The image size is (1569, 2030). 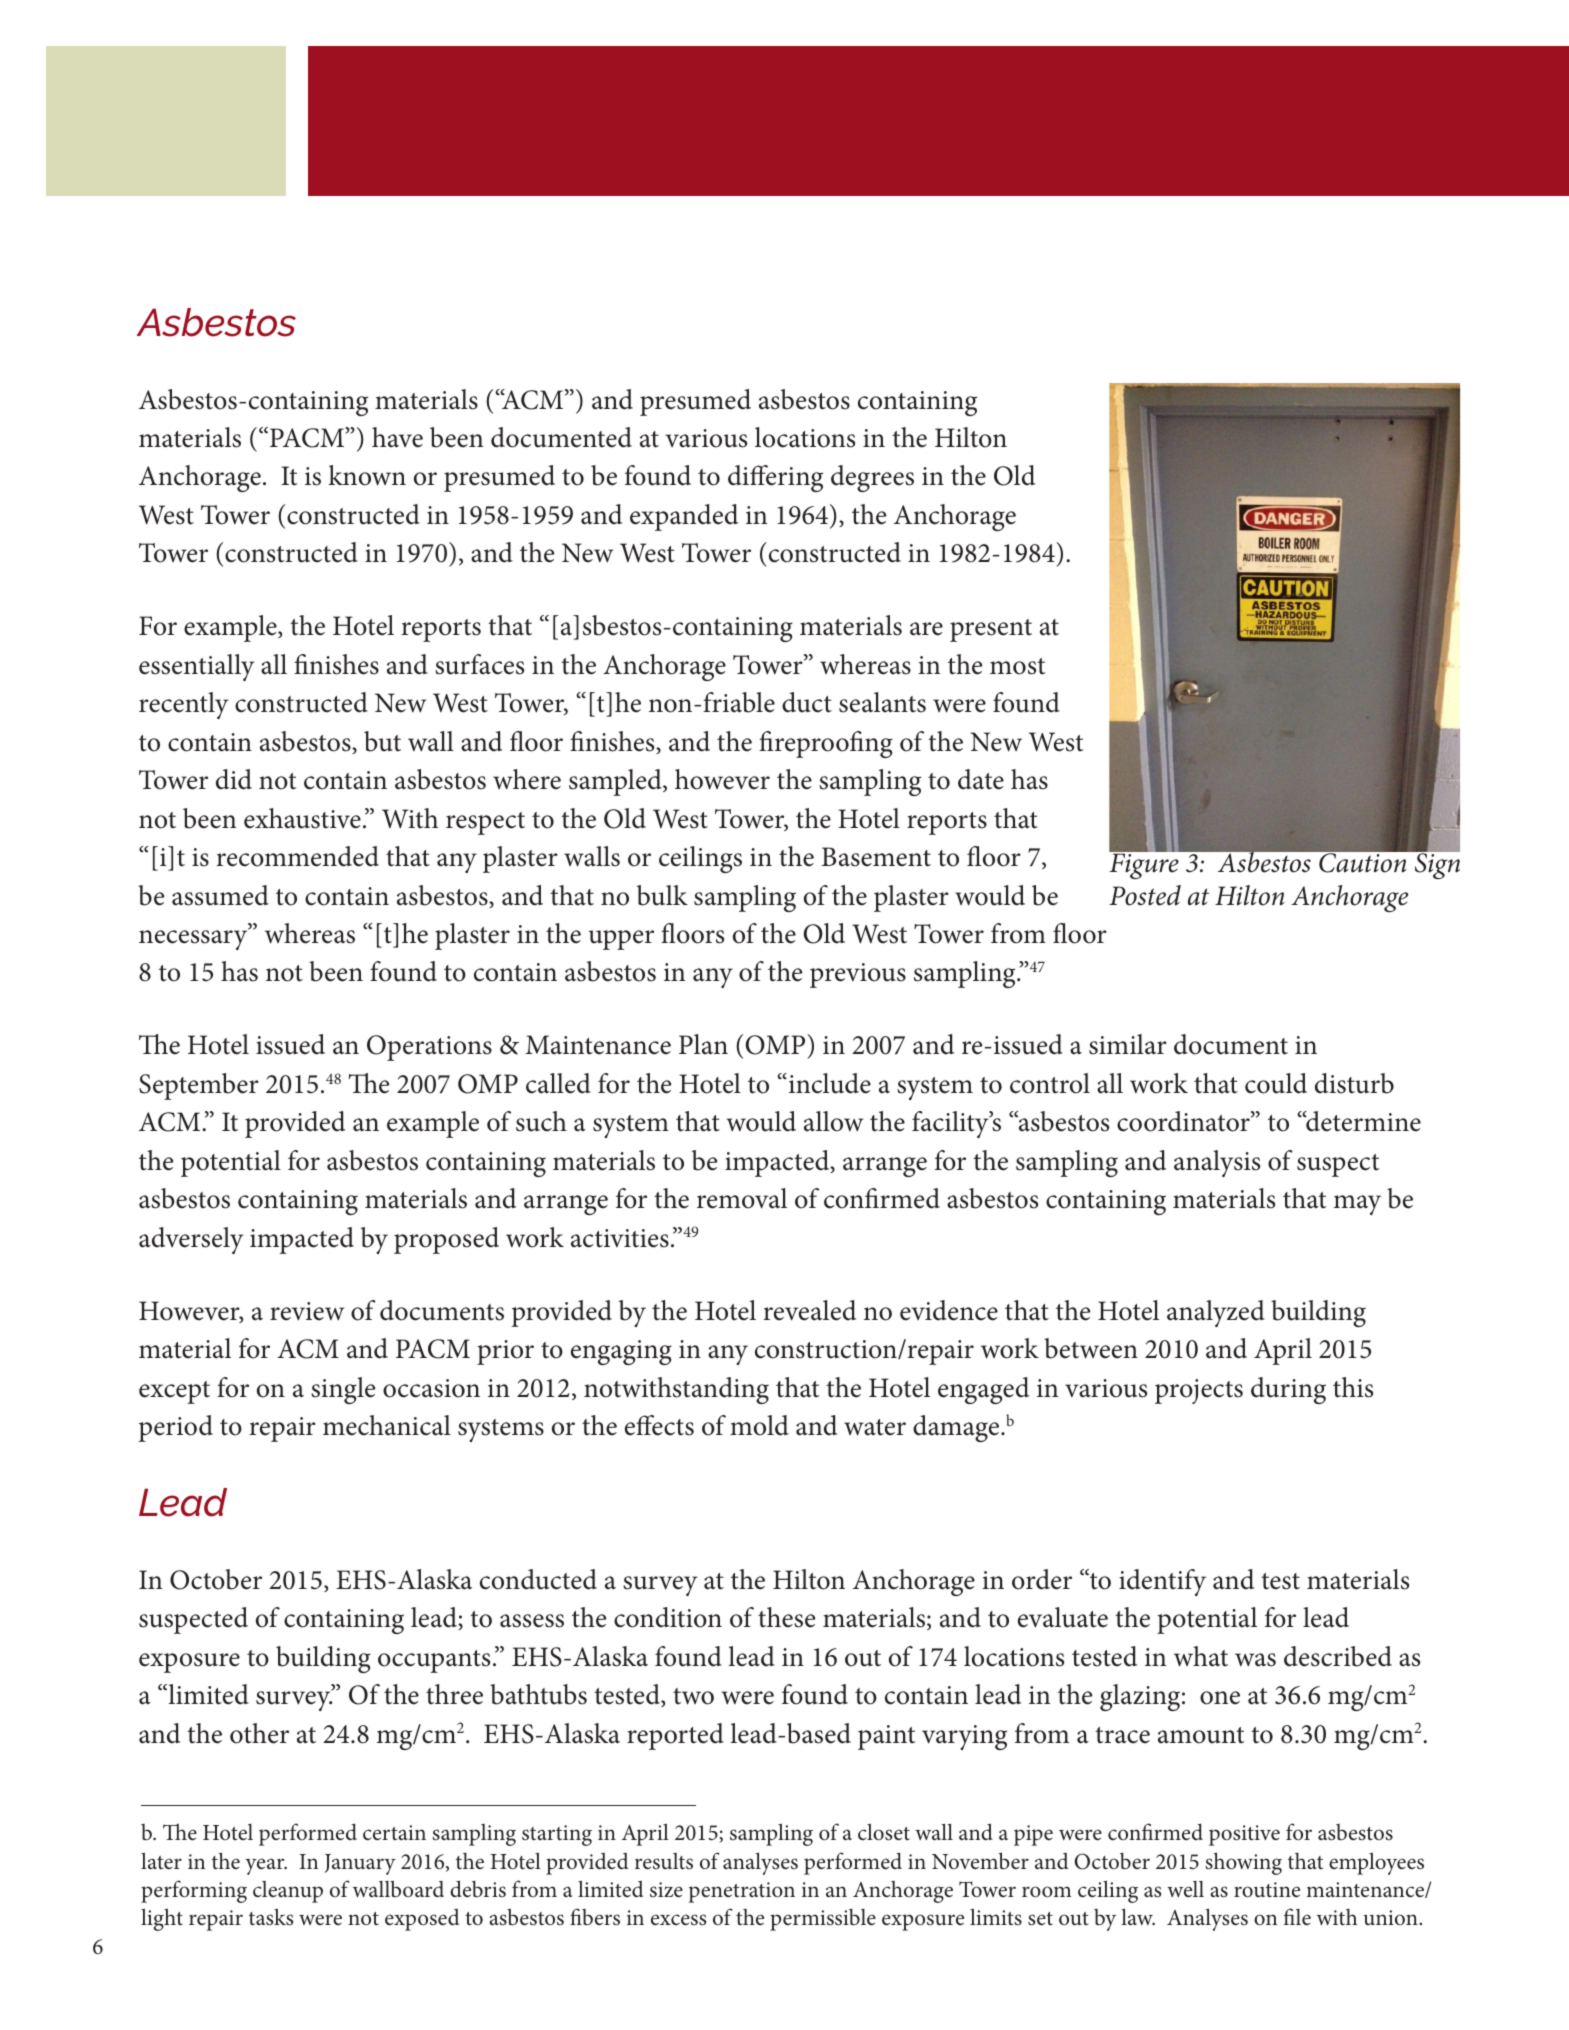 What do you see at coordinates (991, 630) in the screenshot?
I see `present` at bounding box center [991, 630].
